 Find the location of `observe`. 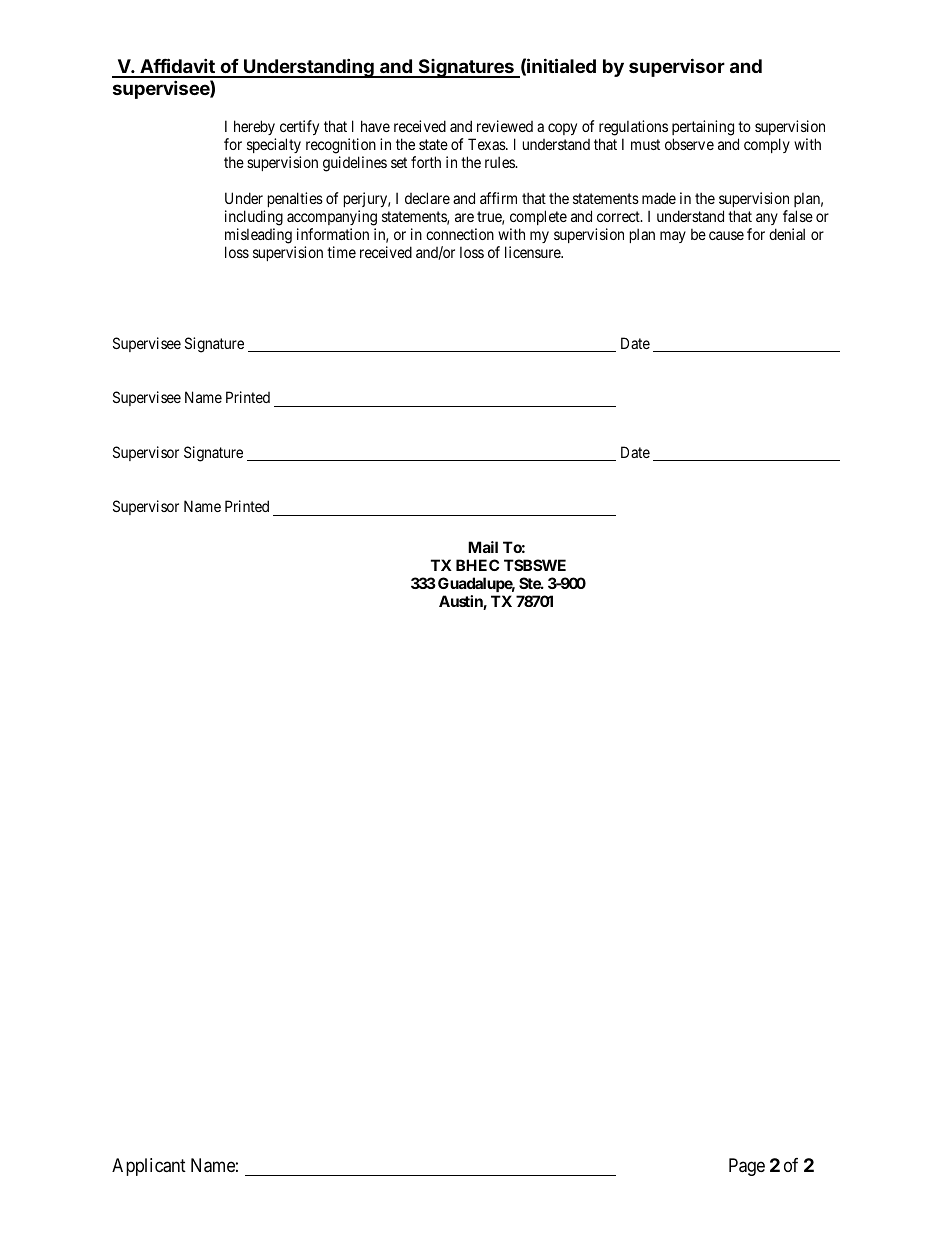

observe is located at coordinates (689, 144).
